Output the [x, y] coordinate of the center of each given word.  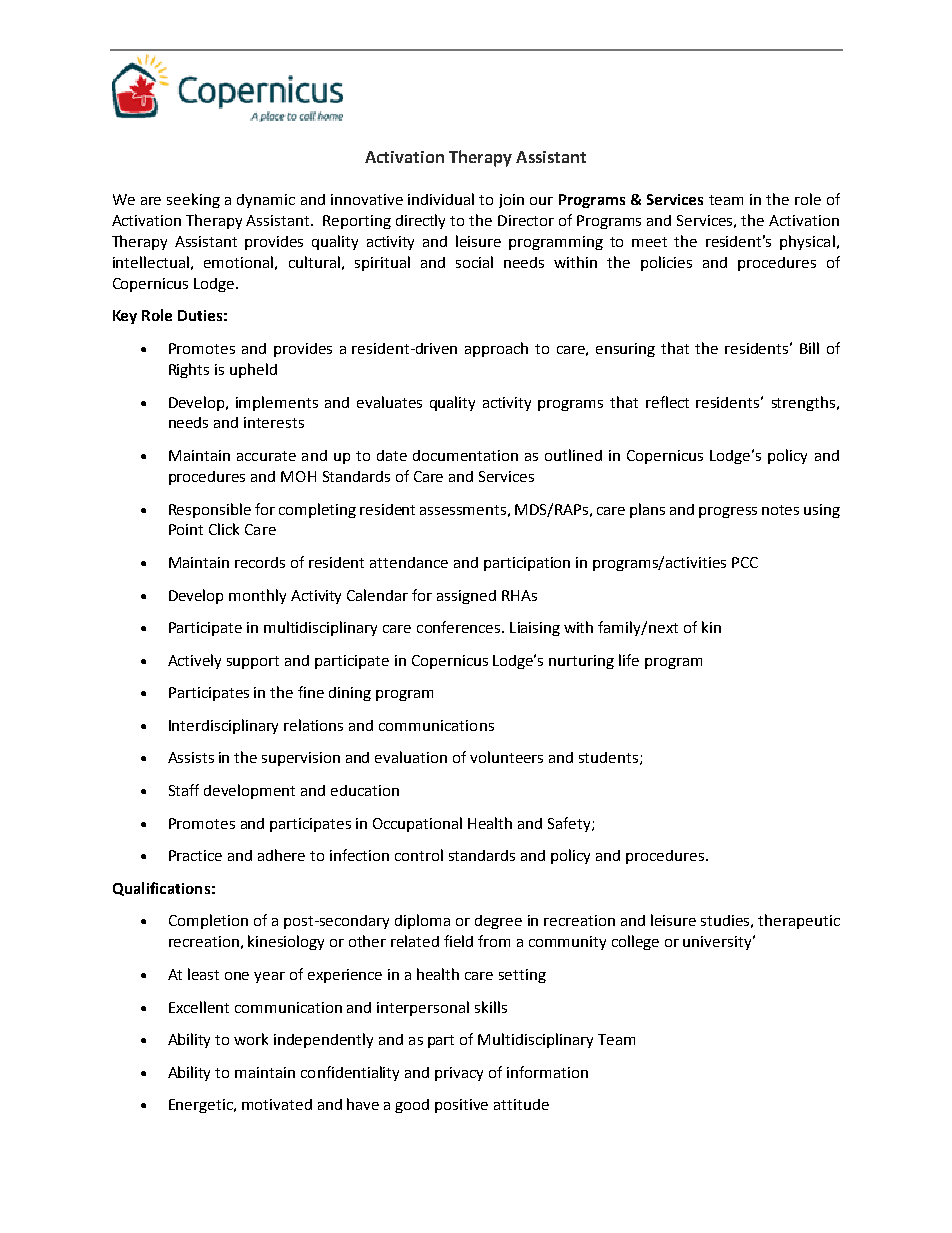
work [251, 1039]
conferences [460, 627]
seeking [193, 200]
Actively [194, 661]
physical [807, 242]
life [629, 660]
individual [441, 199]
